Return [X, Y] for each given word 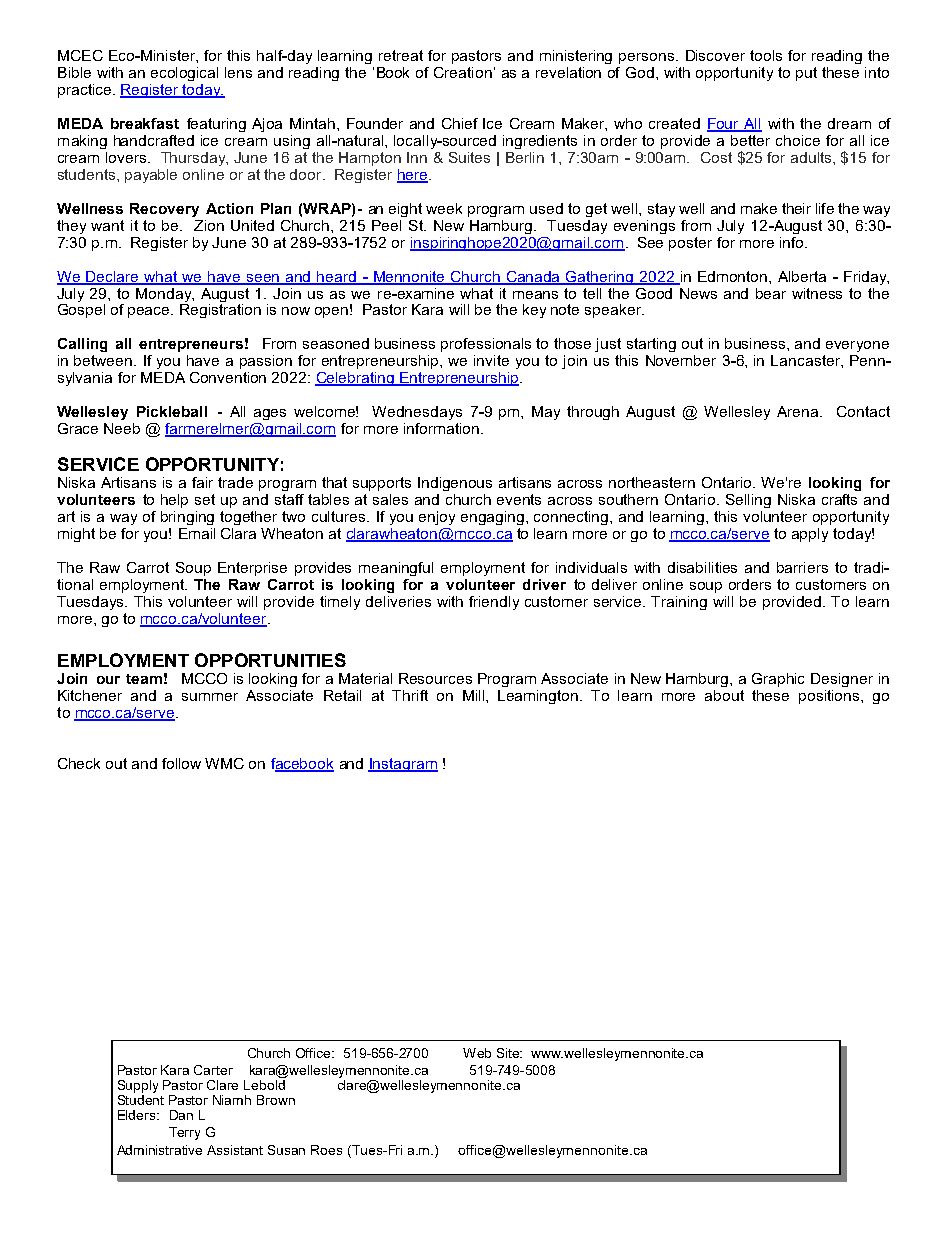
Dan [181, 1115]
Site [509, 1053]
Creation [463, 72]
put [806, 74]
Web [477, 1053]
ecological [184, 74]
